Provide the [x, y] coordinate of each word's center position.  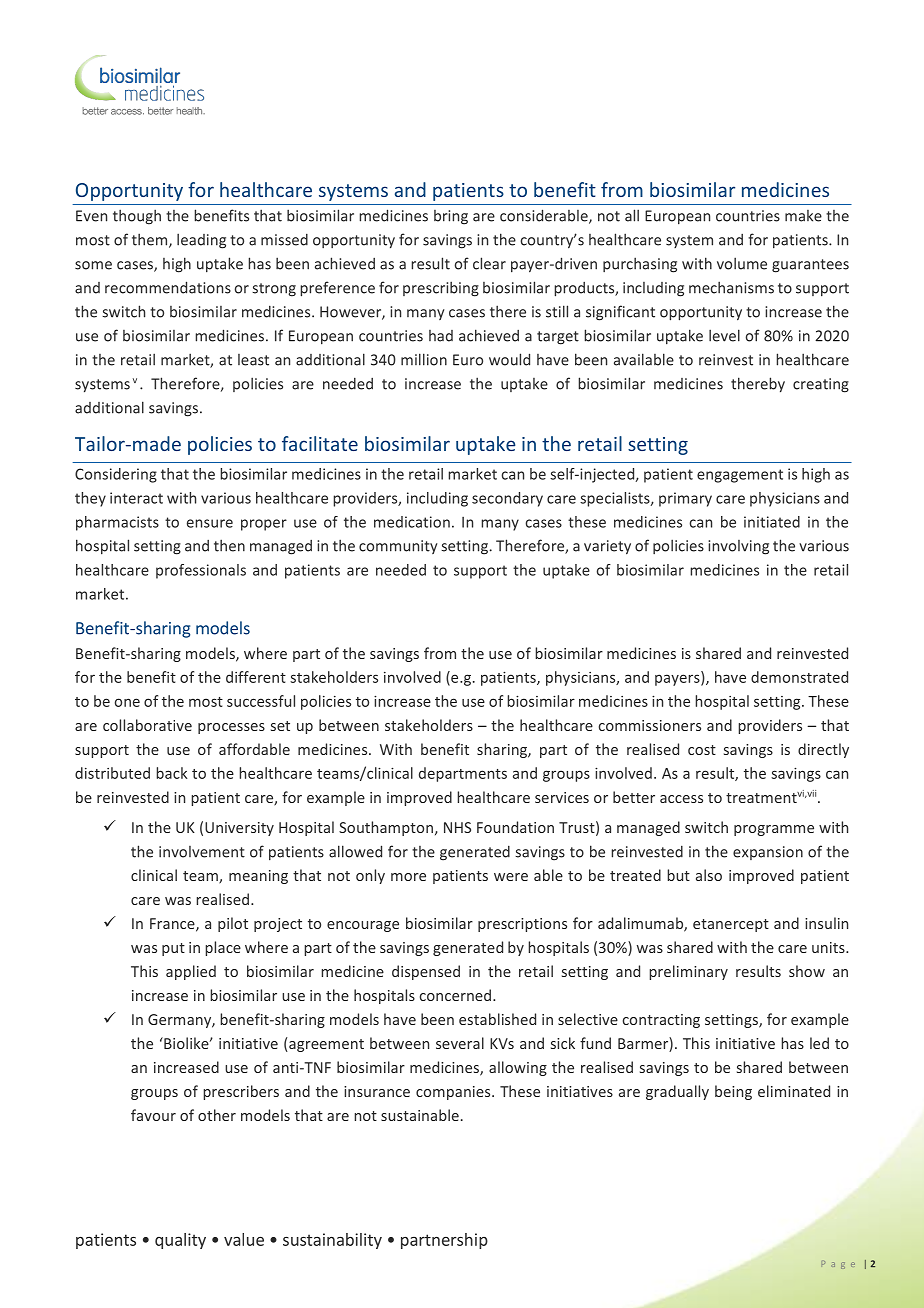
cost [702, 750]
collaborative [147, 725]
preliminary [688, 972]
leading [201, 241]
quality [180, 1241]
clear [489, 263]
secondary [507, 499]
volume [742, 263]
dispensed [426, 972]
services [562, 797]
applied [191, 972]
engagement [740, 476]
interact [136, 498]
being [733, 1092]
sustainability [332, 1241]
